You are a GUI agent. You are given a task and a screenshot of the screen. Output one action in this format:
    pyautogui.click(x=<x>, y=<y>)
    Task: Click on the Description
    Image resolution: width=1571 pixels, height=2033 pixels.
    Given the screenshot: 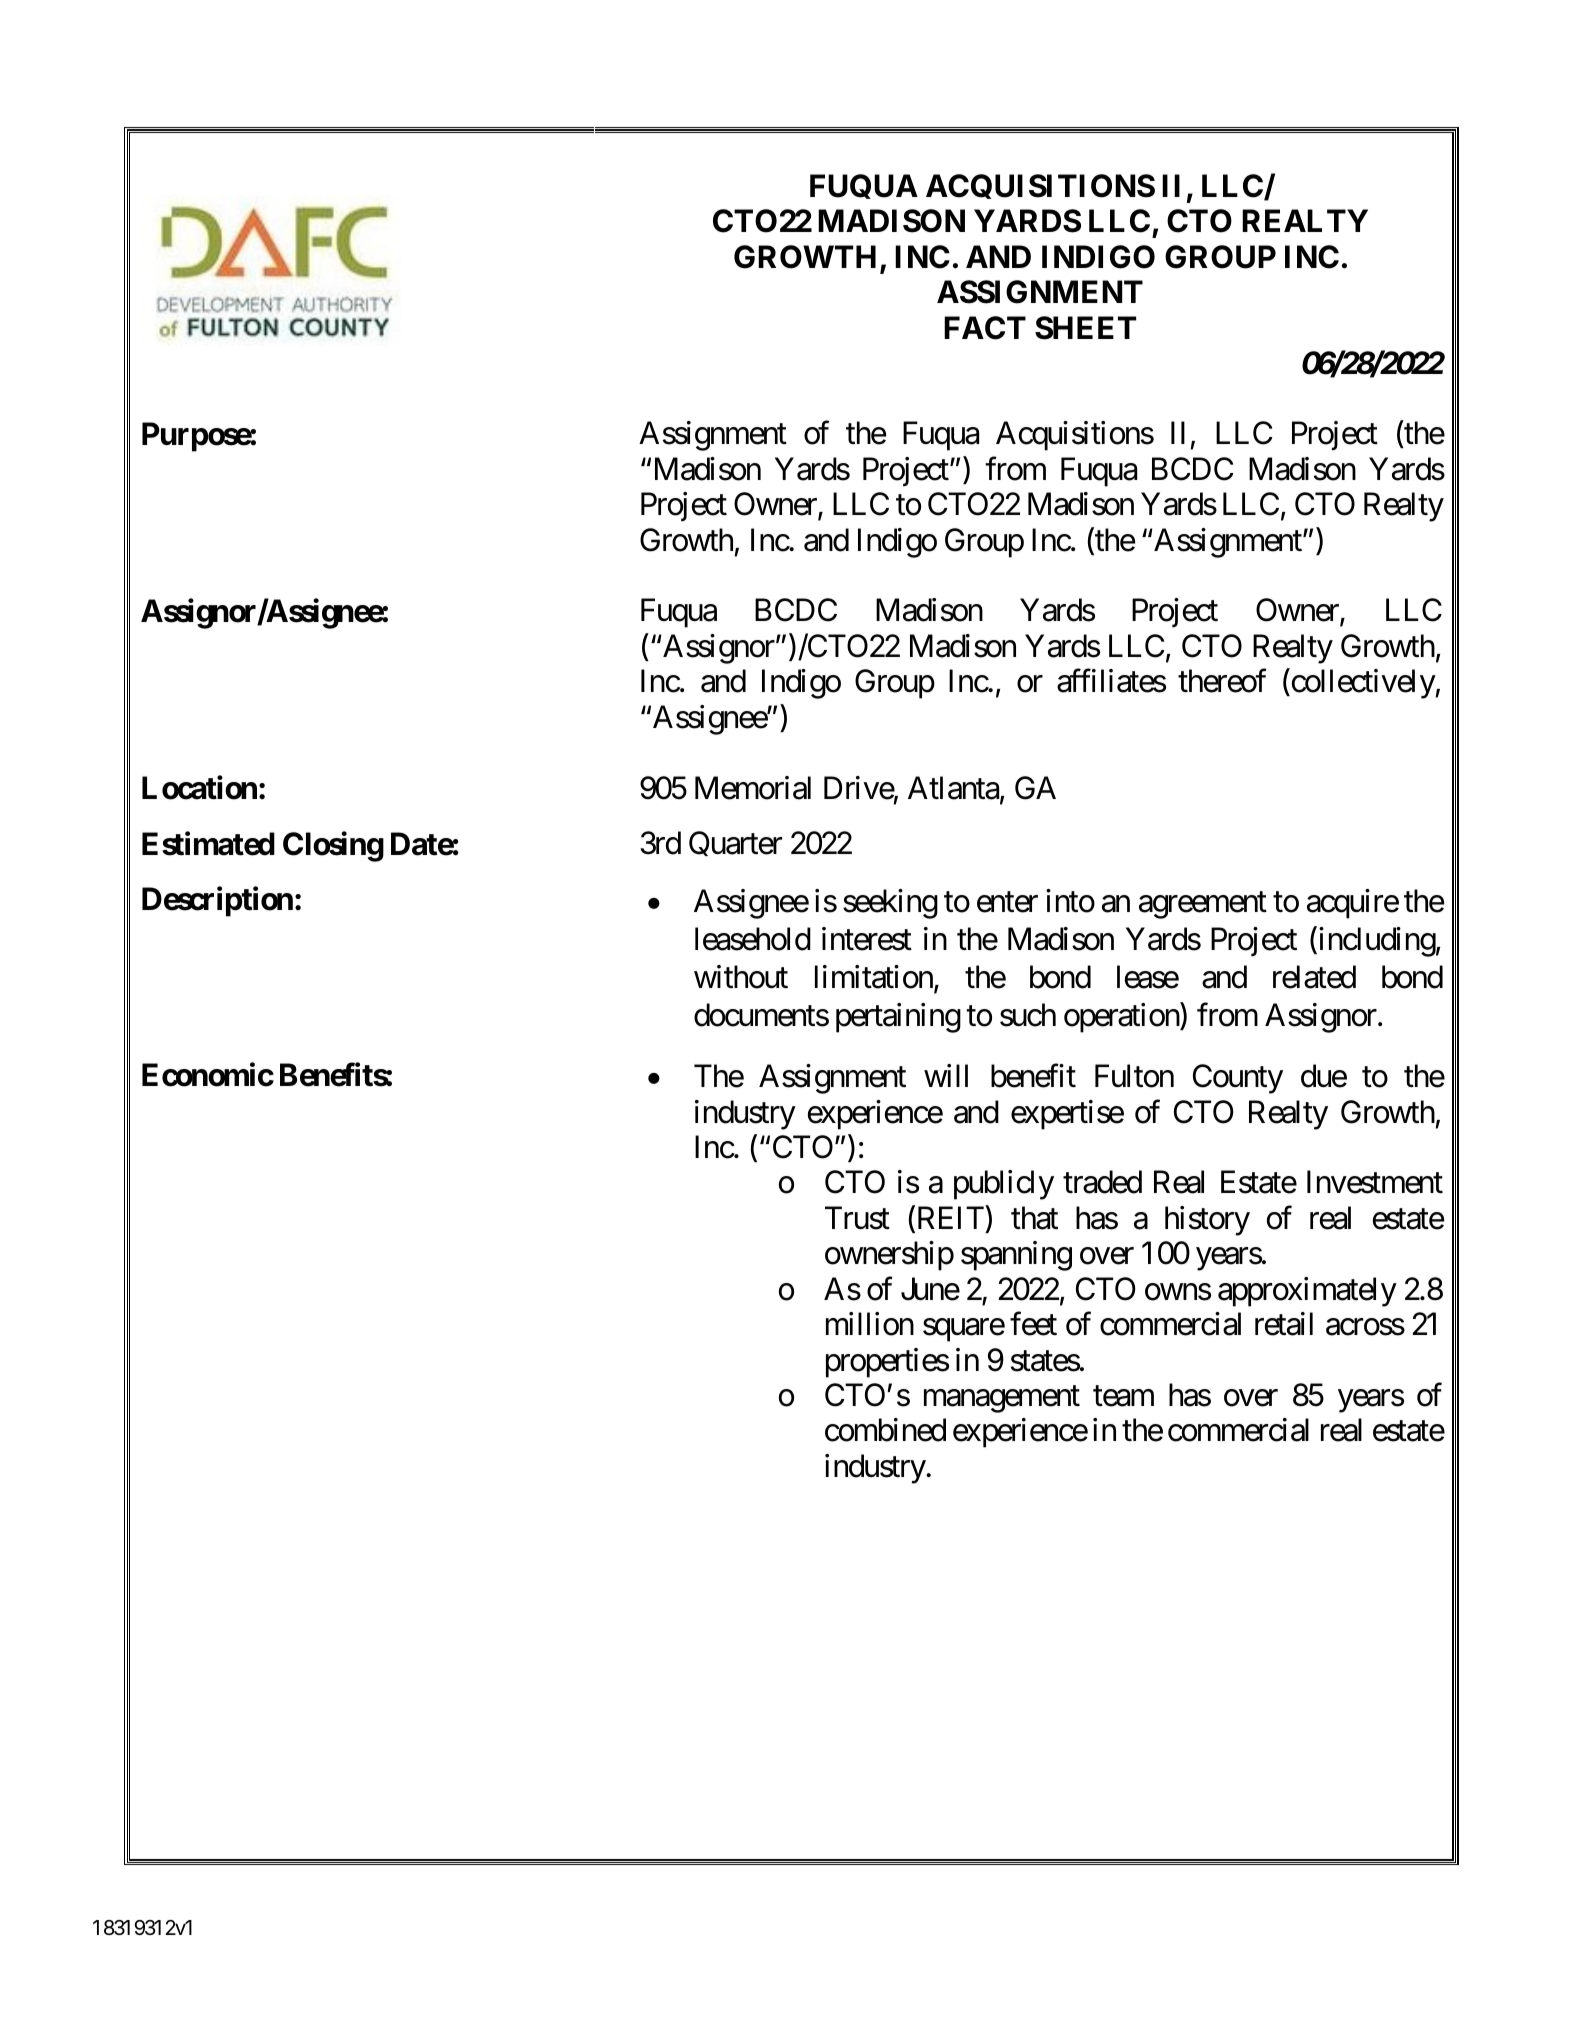 What is the action you would take?
    pyautogui.click(x=217, y=902)
